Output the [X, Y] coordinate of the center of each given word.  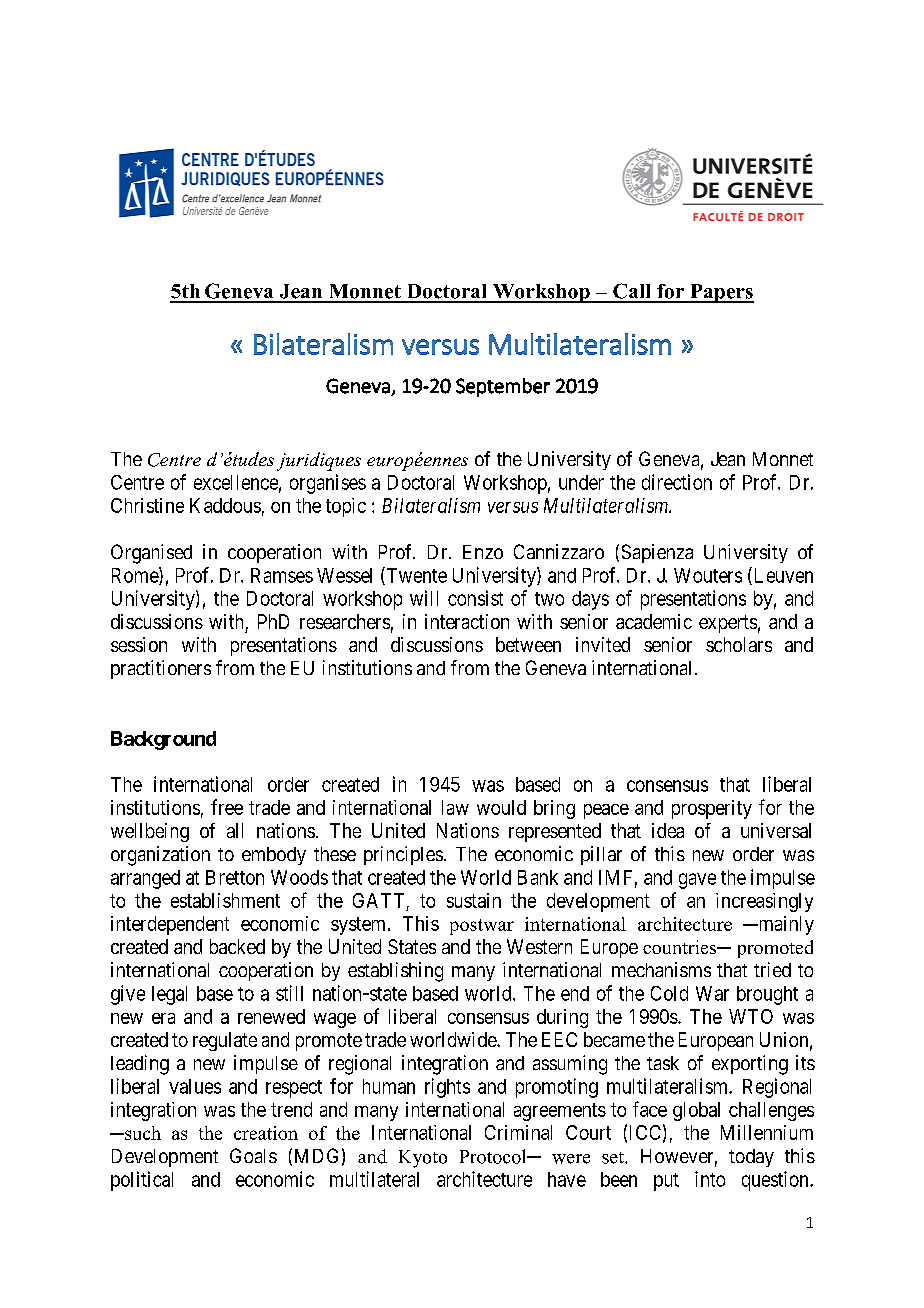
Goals [253, 1155]
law [455, 807]
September [503, 387]
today [751, 1158]
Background [163, 740]
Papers [721, 293]
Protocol [494, 1156]
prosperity [712, 809]
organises [328, 484]
